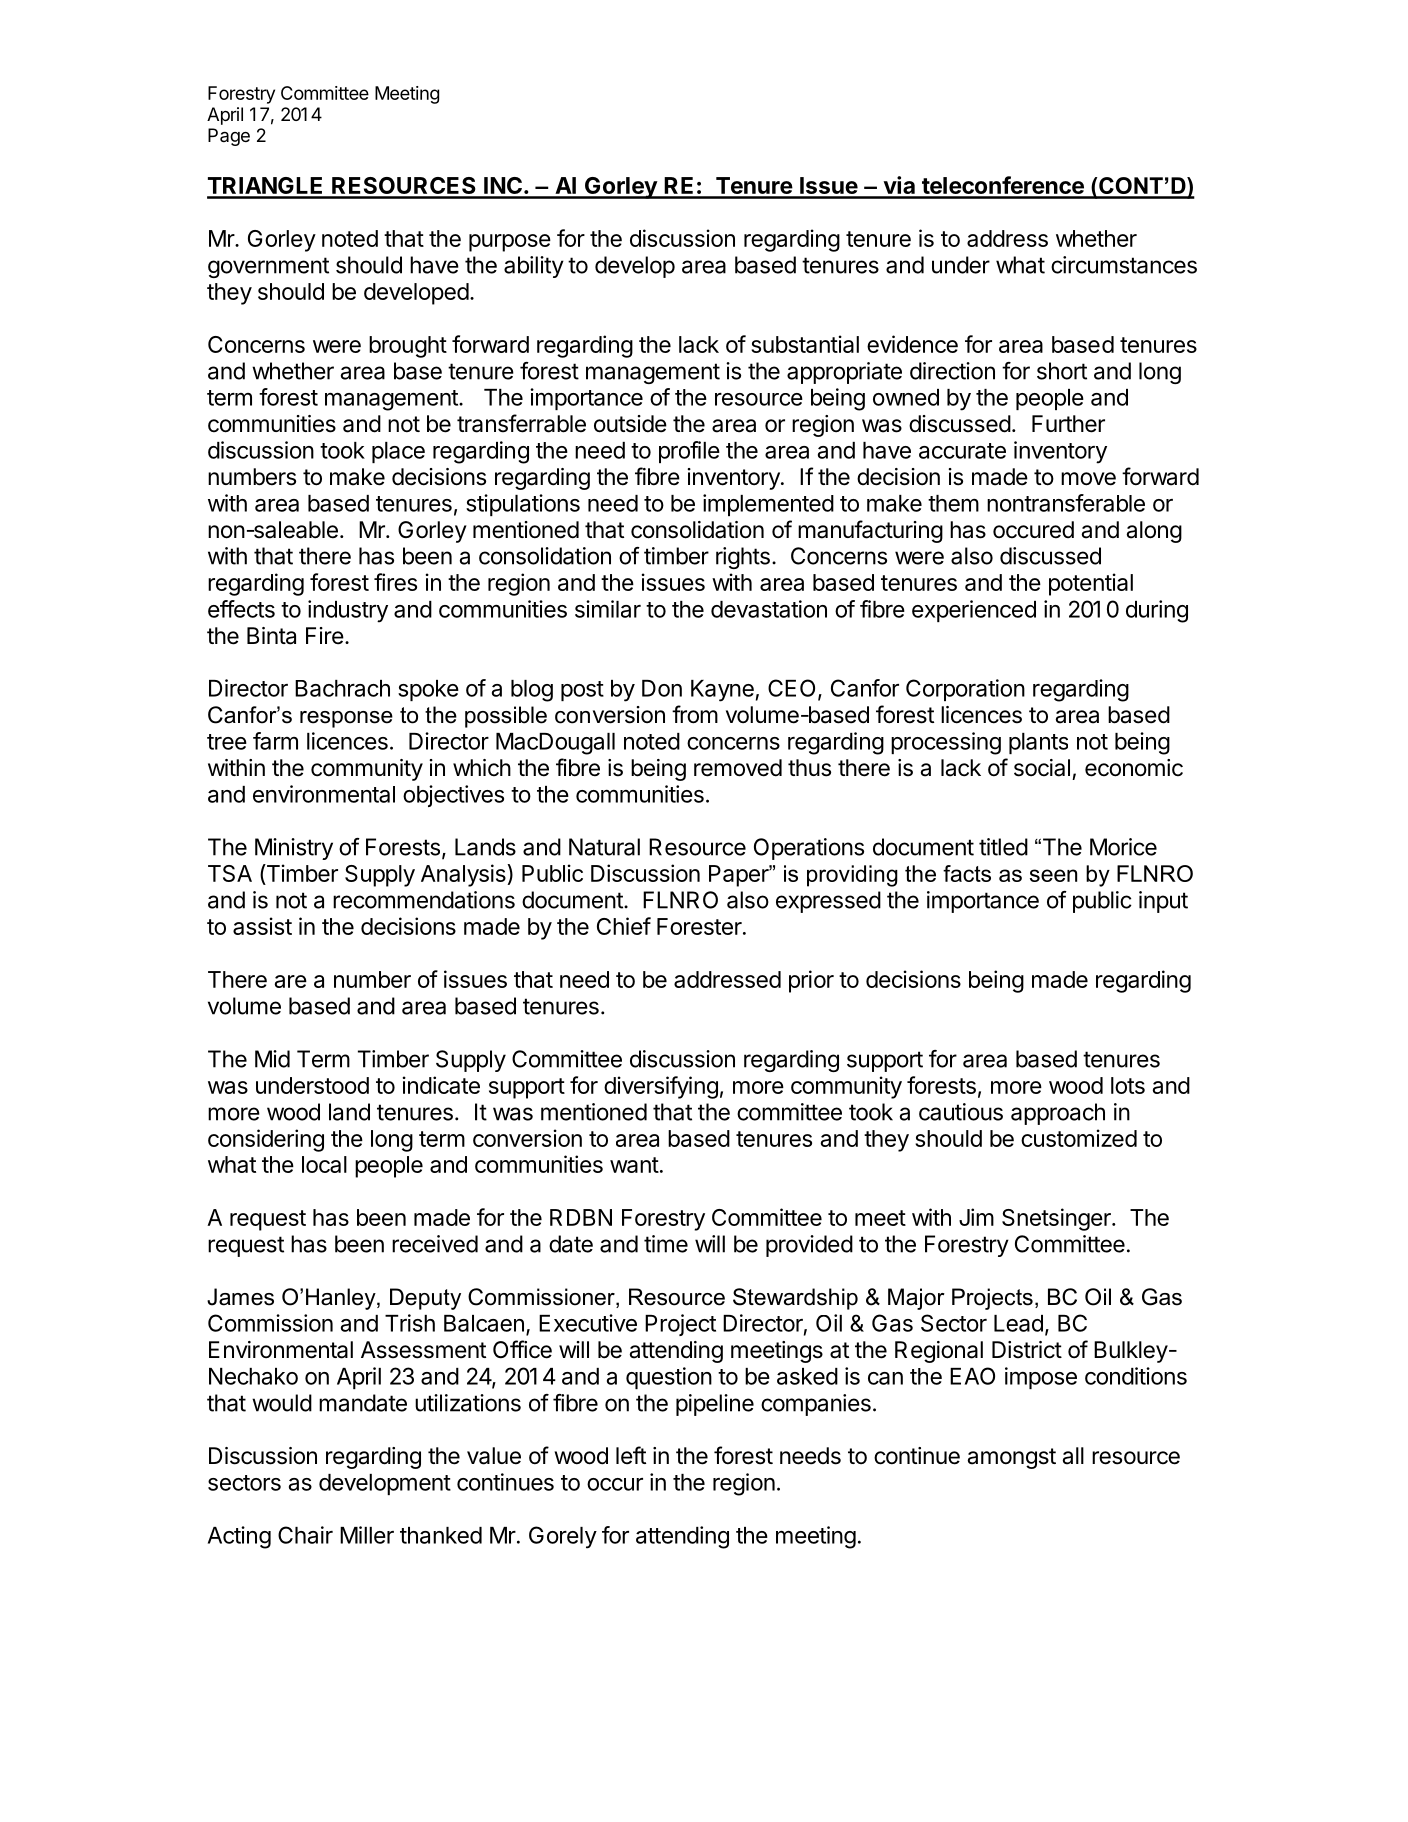 This screenshot has width=1408, height=1822. Describe the element at coordinates (534, 267) in the screenshot. I see `ability` at that location.
